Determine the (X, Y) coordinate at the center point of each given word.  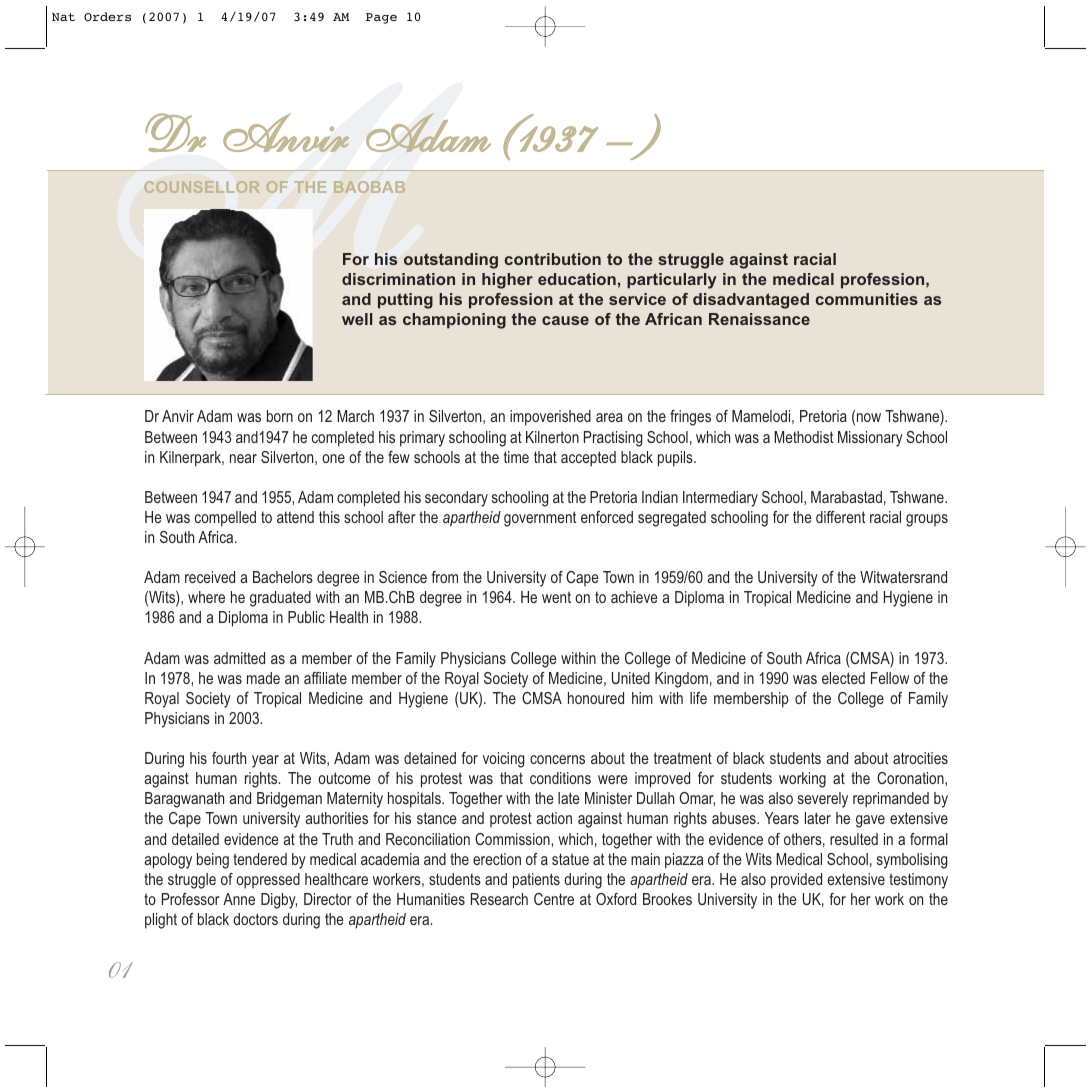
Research (499, 899)
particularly (672, 281)
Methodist (803, 437)
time (516, 457)
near (243, 458)
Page (381, 18)
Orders (107, 16)
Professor (191, 899)
